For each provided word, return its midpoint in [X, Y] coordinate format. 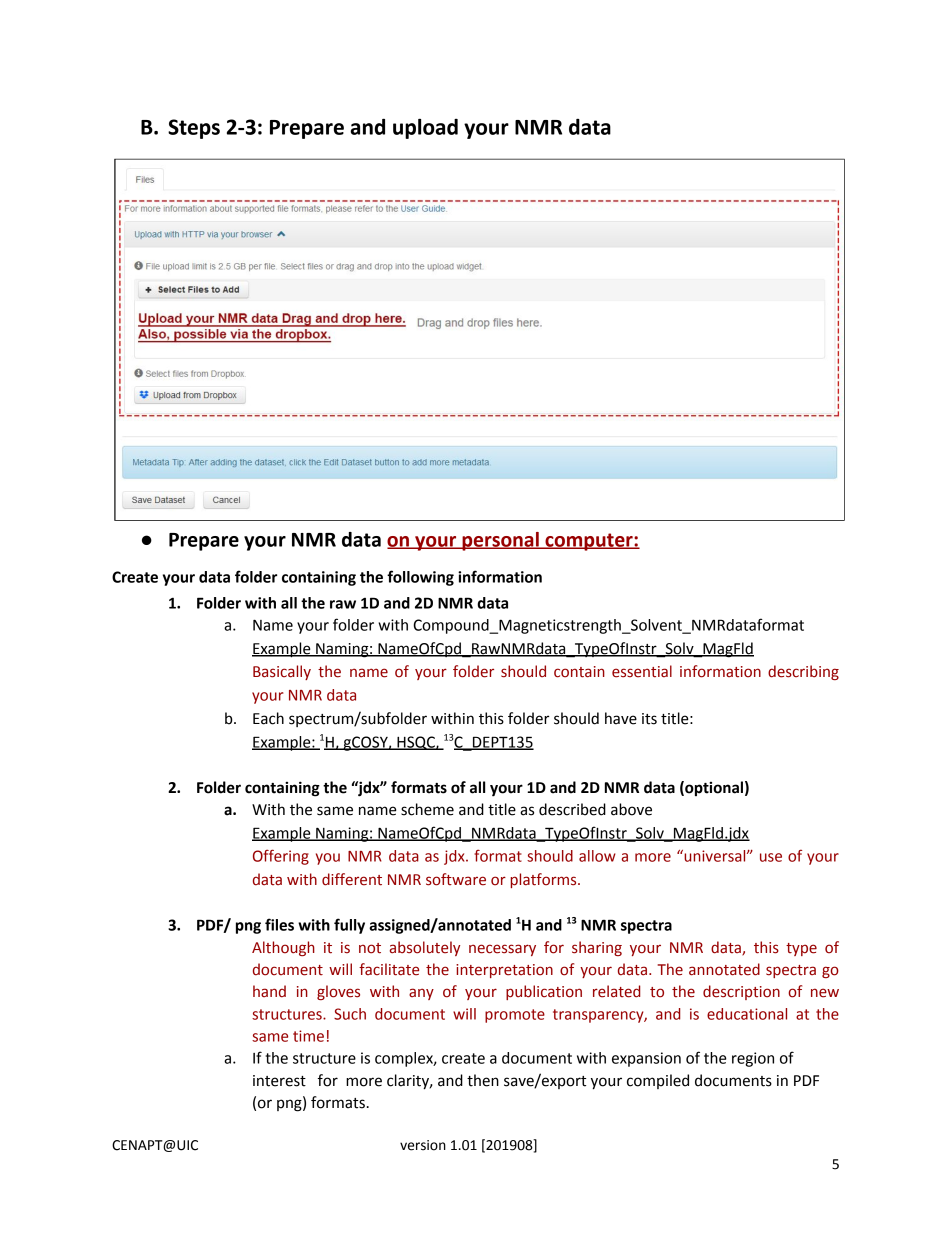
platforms [545, 880]
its [649, 719]
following [420, 578]
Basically [282, 672]
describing [803, 672]
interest [279, 1081]
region [753, 1059]
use [771, 857]
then [483, 1080]
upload [425, 128]
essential [642, 671]
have [621, 718]
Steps [194, 129]
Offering [281, 857]
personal [500, 541]
